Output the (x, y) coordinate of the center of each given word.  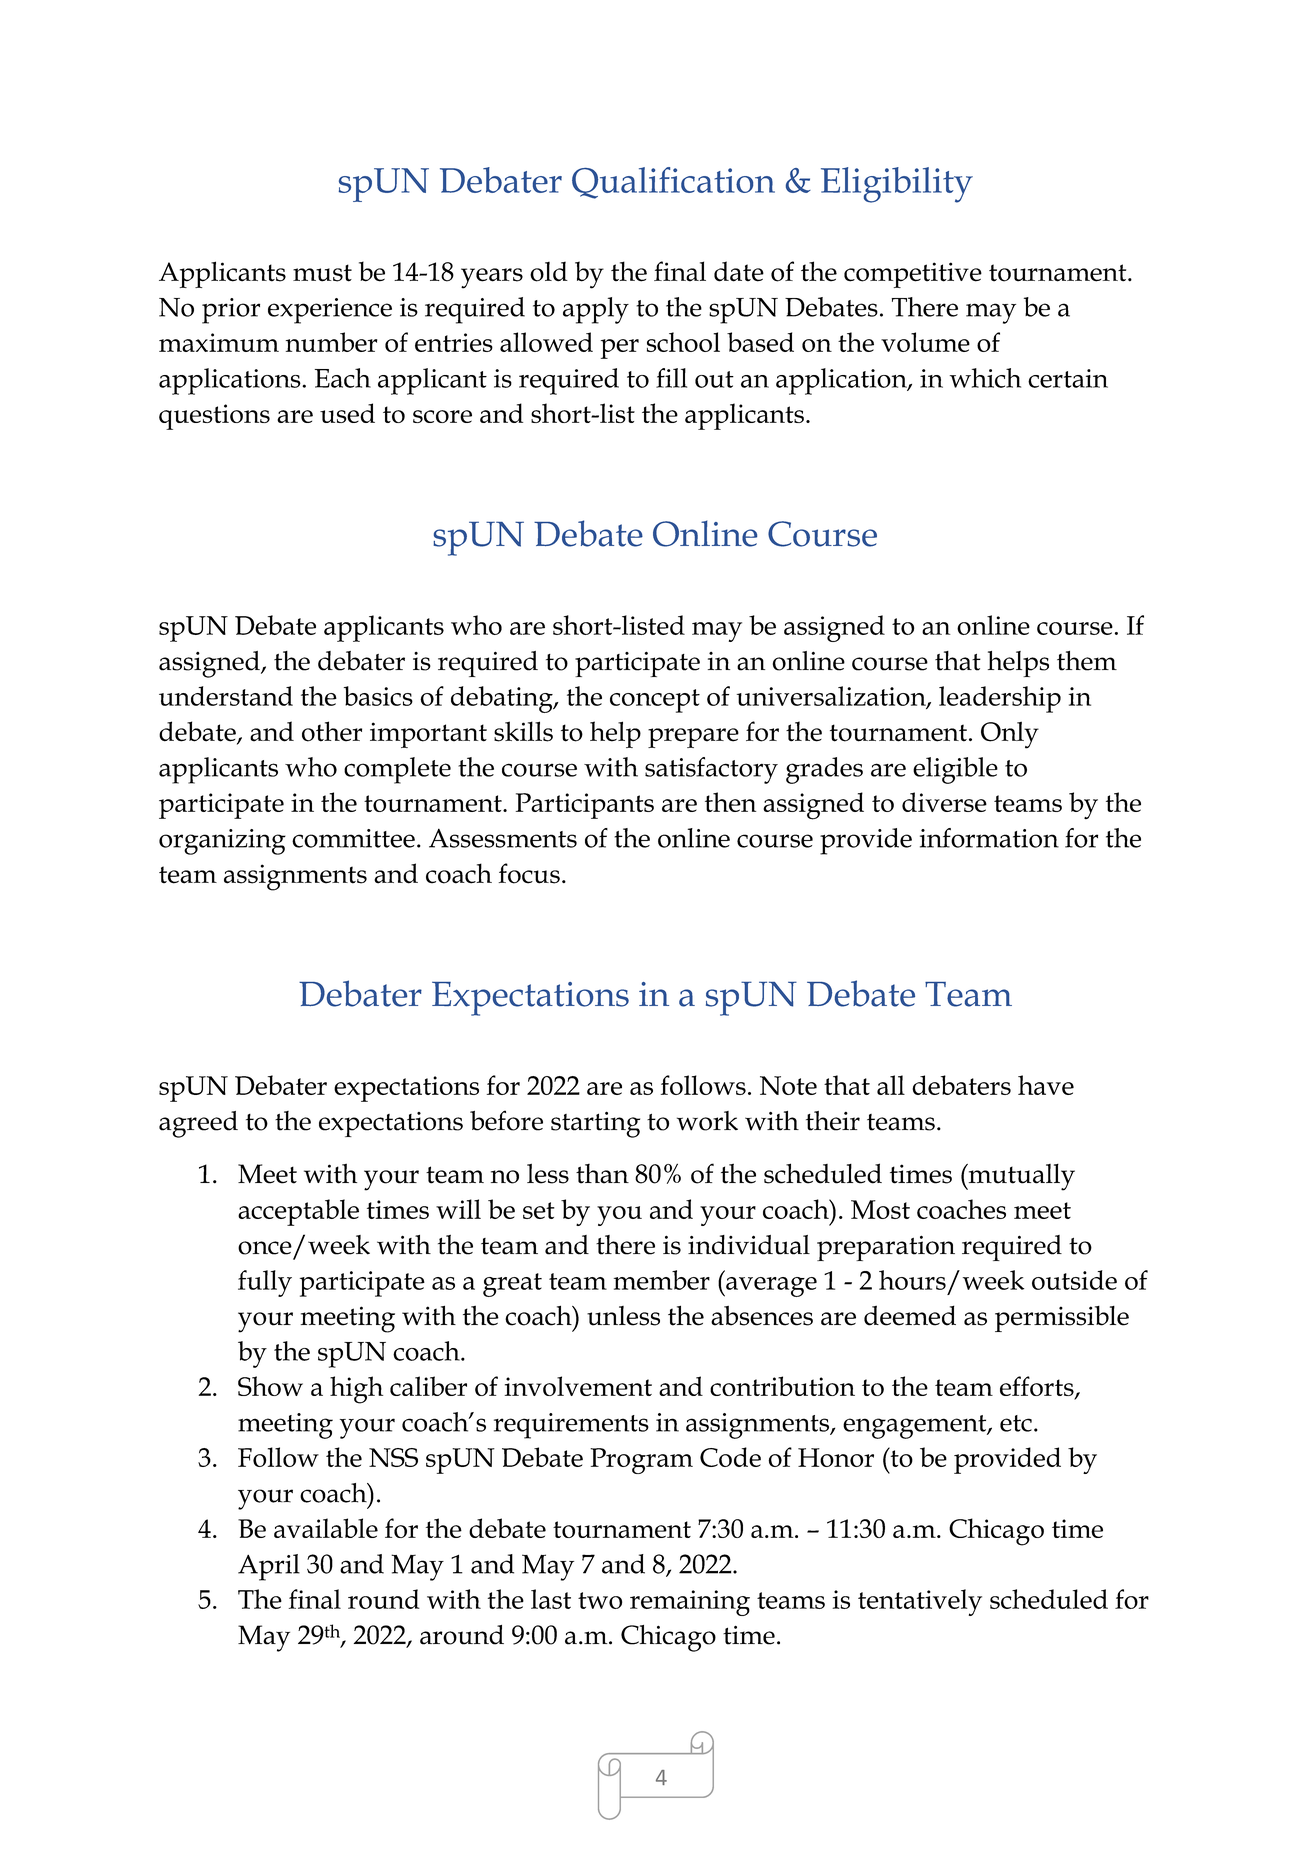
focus (529, 873)
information (989, 838)
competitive (913, 275)
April (269, 1567)
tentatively (920, 1602)
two (600, 1600)
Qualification (673, 183)
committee (353, 838)
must (322, 273)
